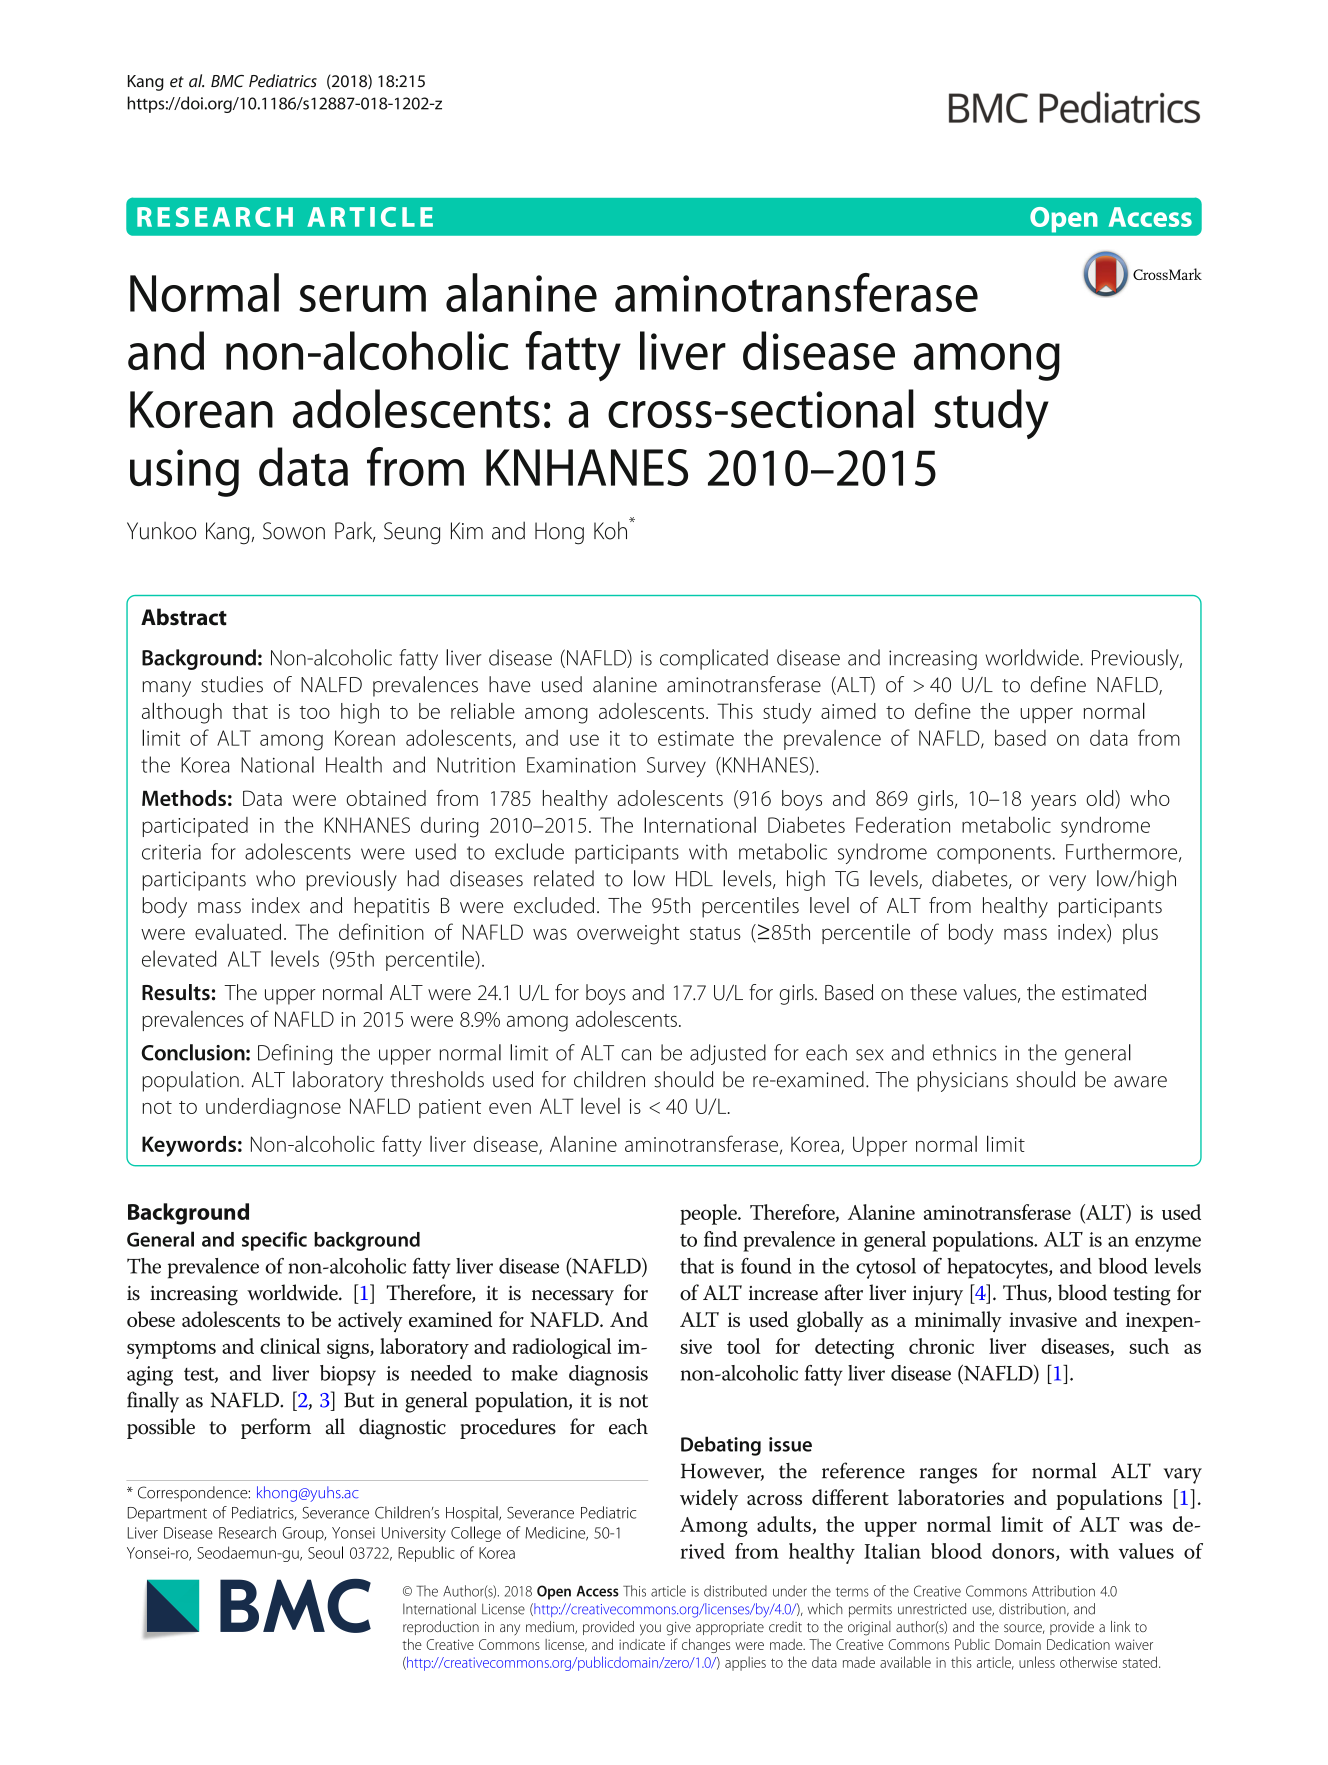 The width and height of the image is (1328, 1765). What do you see at coordinates (1067, 883) in the image?
I see `very` at bounding box center [1067, 883].
